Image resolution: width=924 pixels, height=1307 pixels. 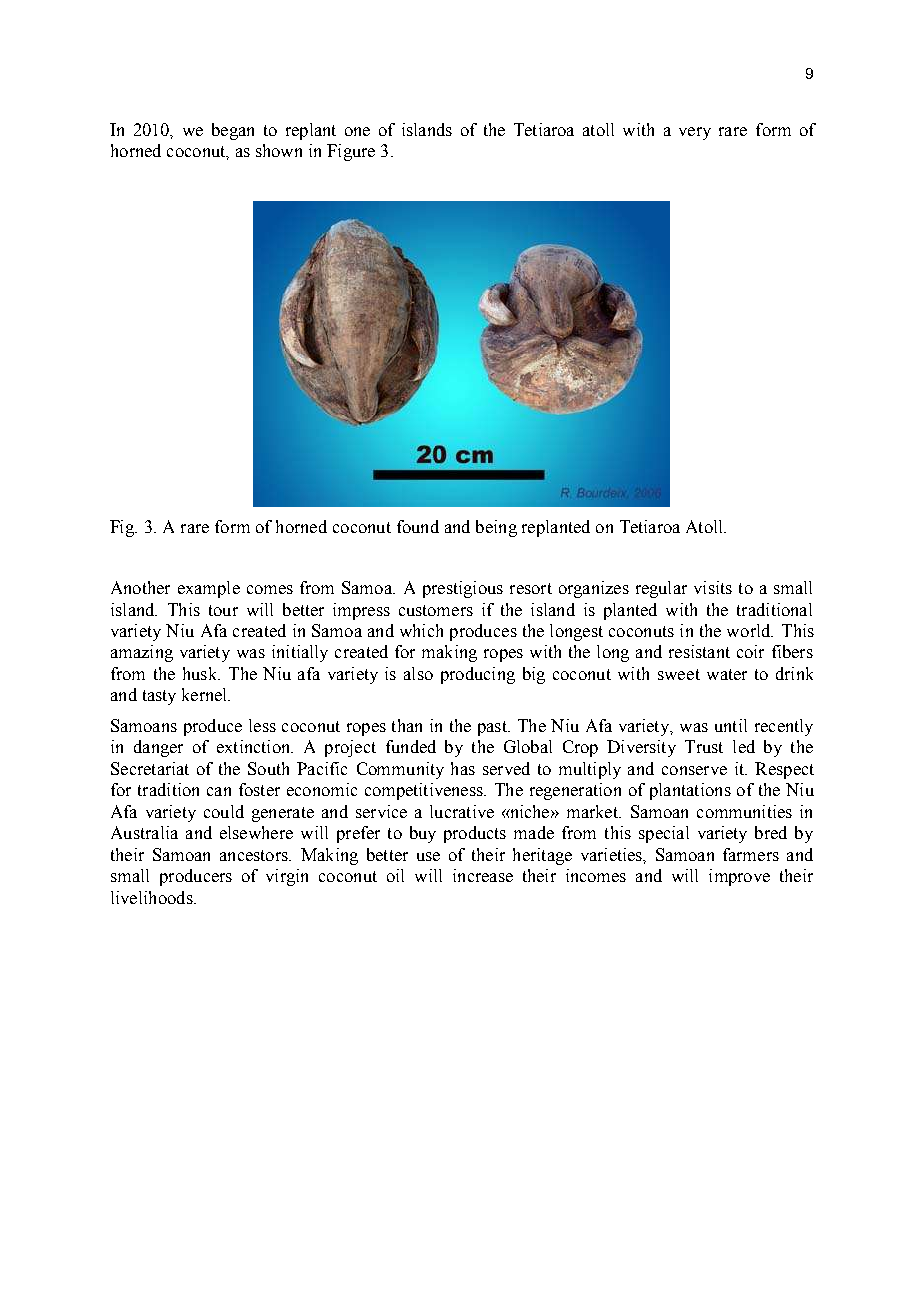 What do you see at coordinates (695, 133) in the image?
I see `very` at bounding box center [695, 133].
